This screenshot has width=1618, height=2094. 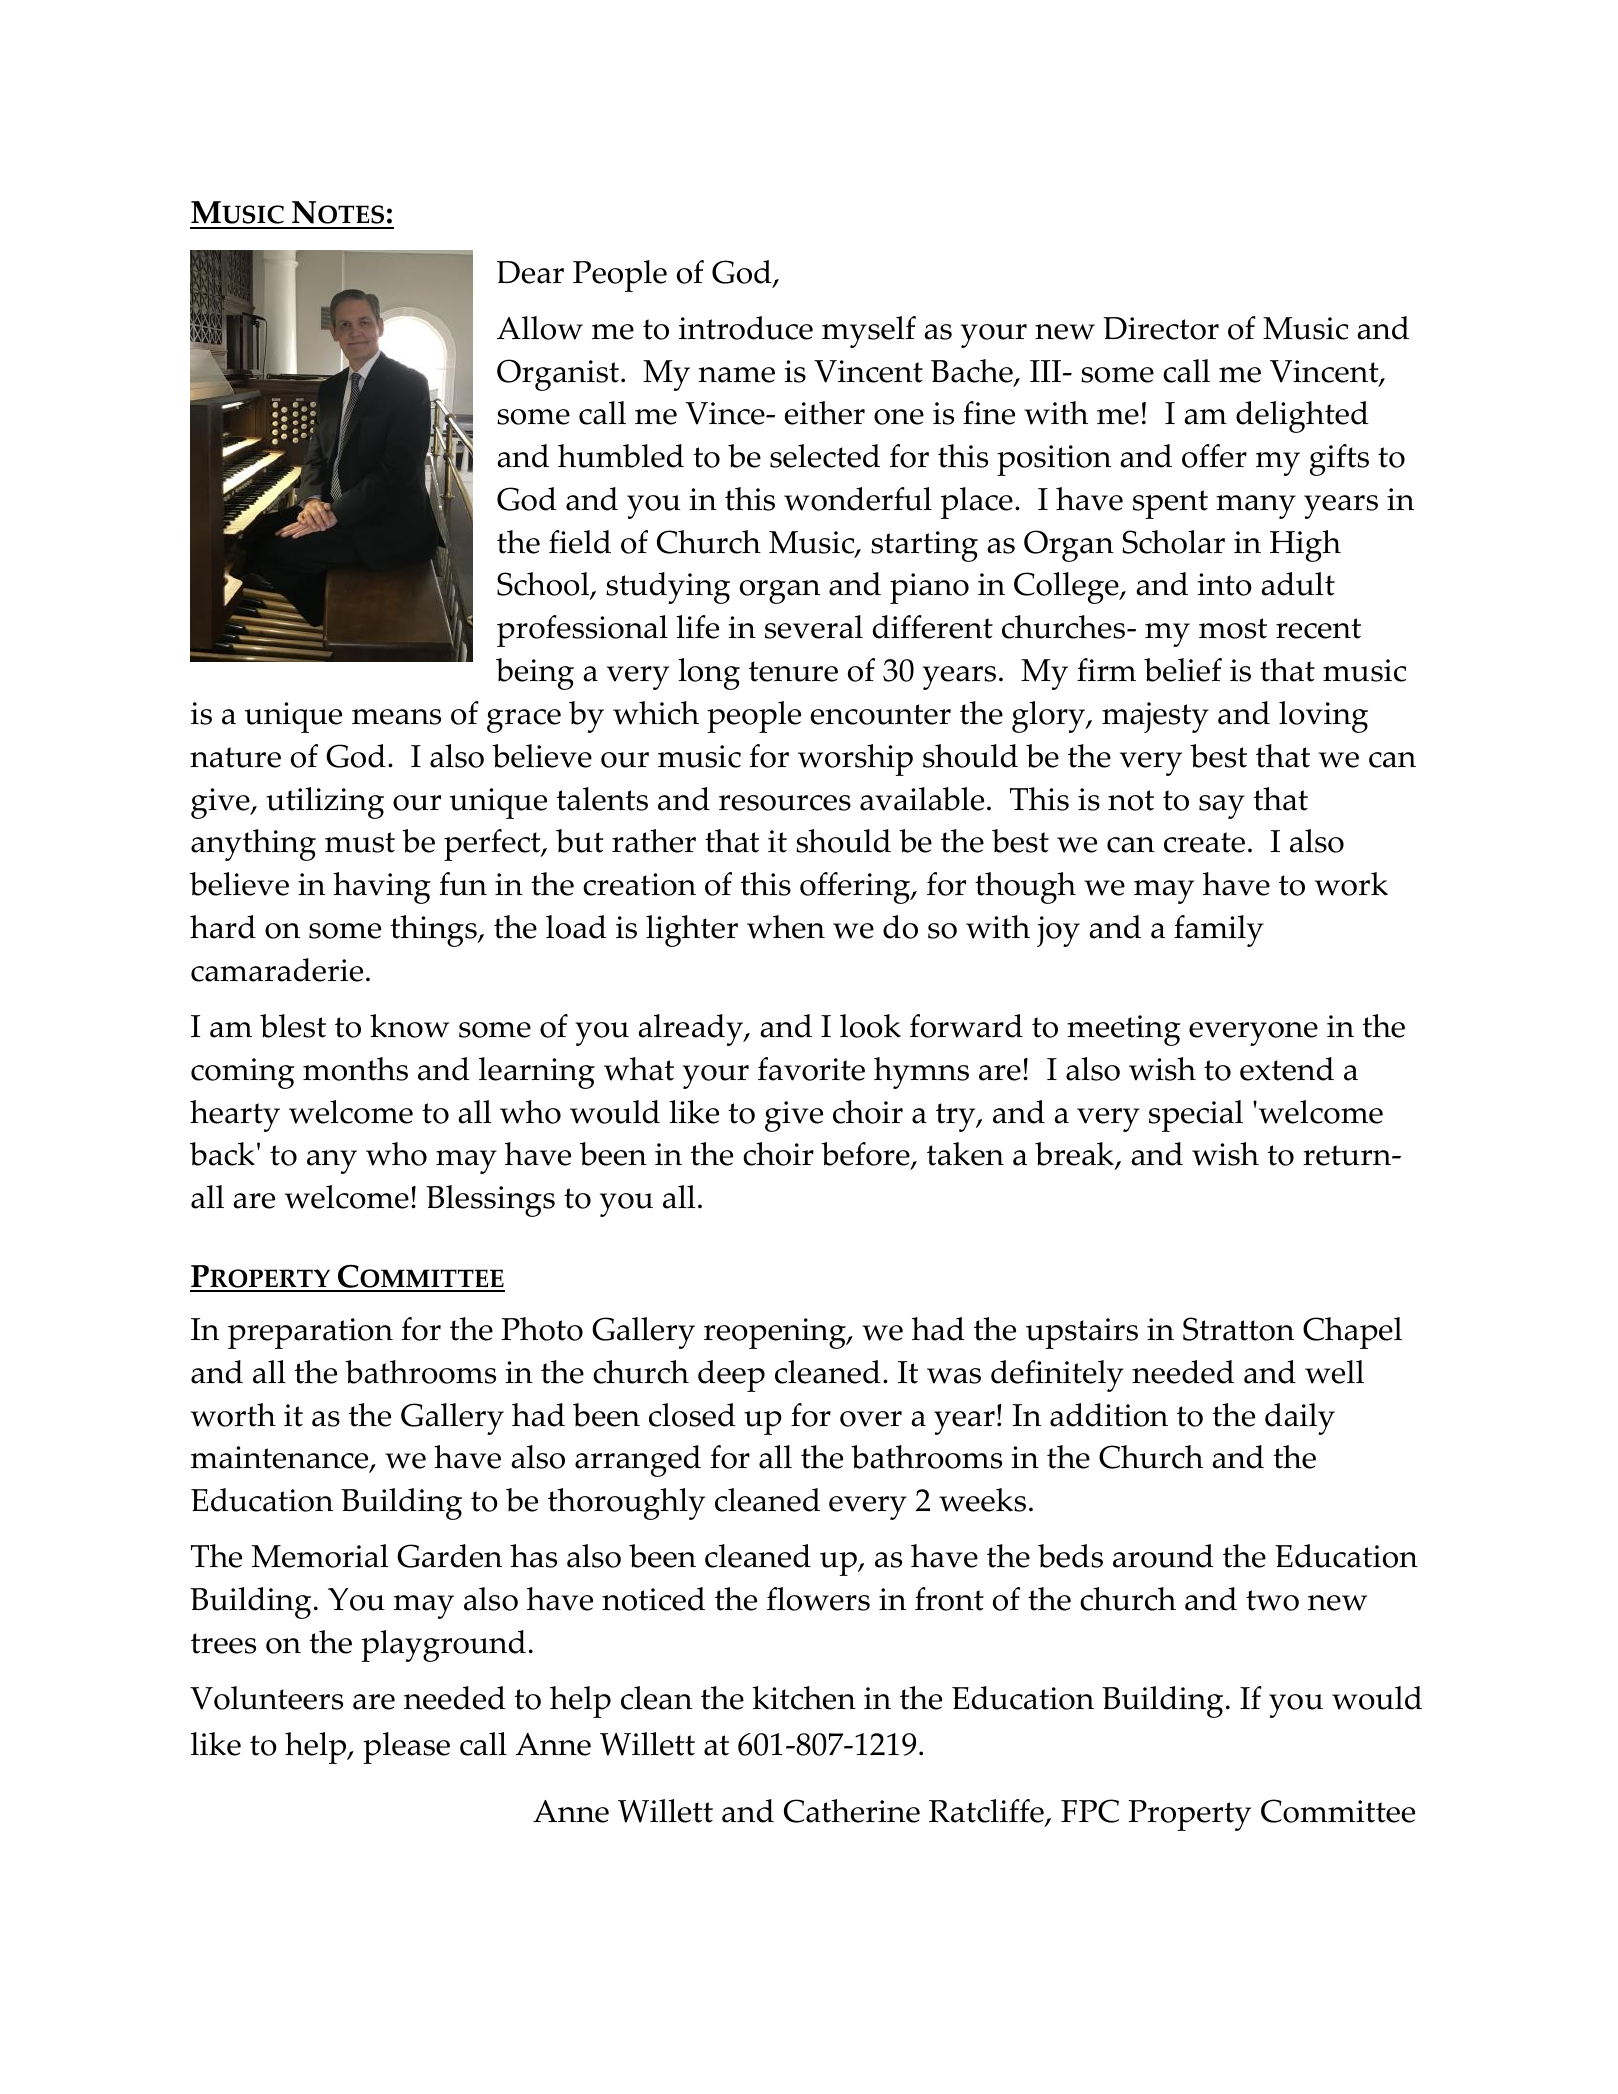 I want to click on Director, so click(x=1161, y=328).
